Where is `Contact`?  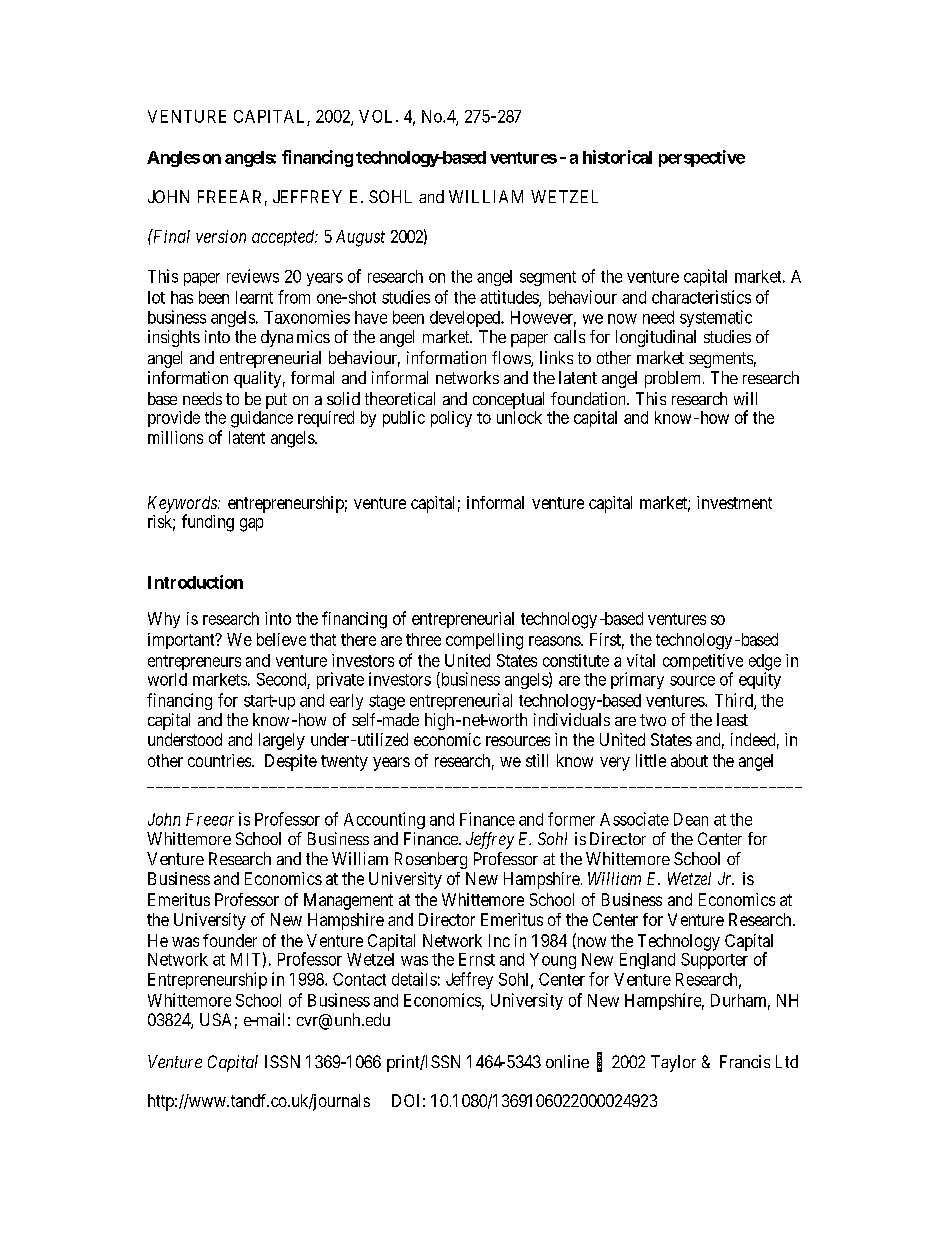
Contact is located at coordinates (359, 979).
